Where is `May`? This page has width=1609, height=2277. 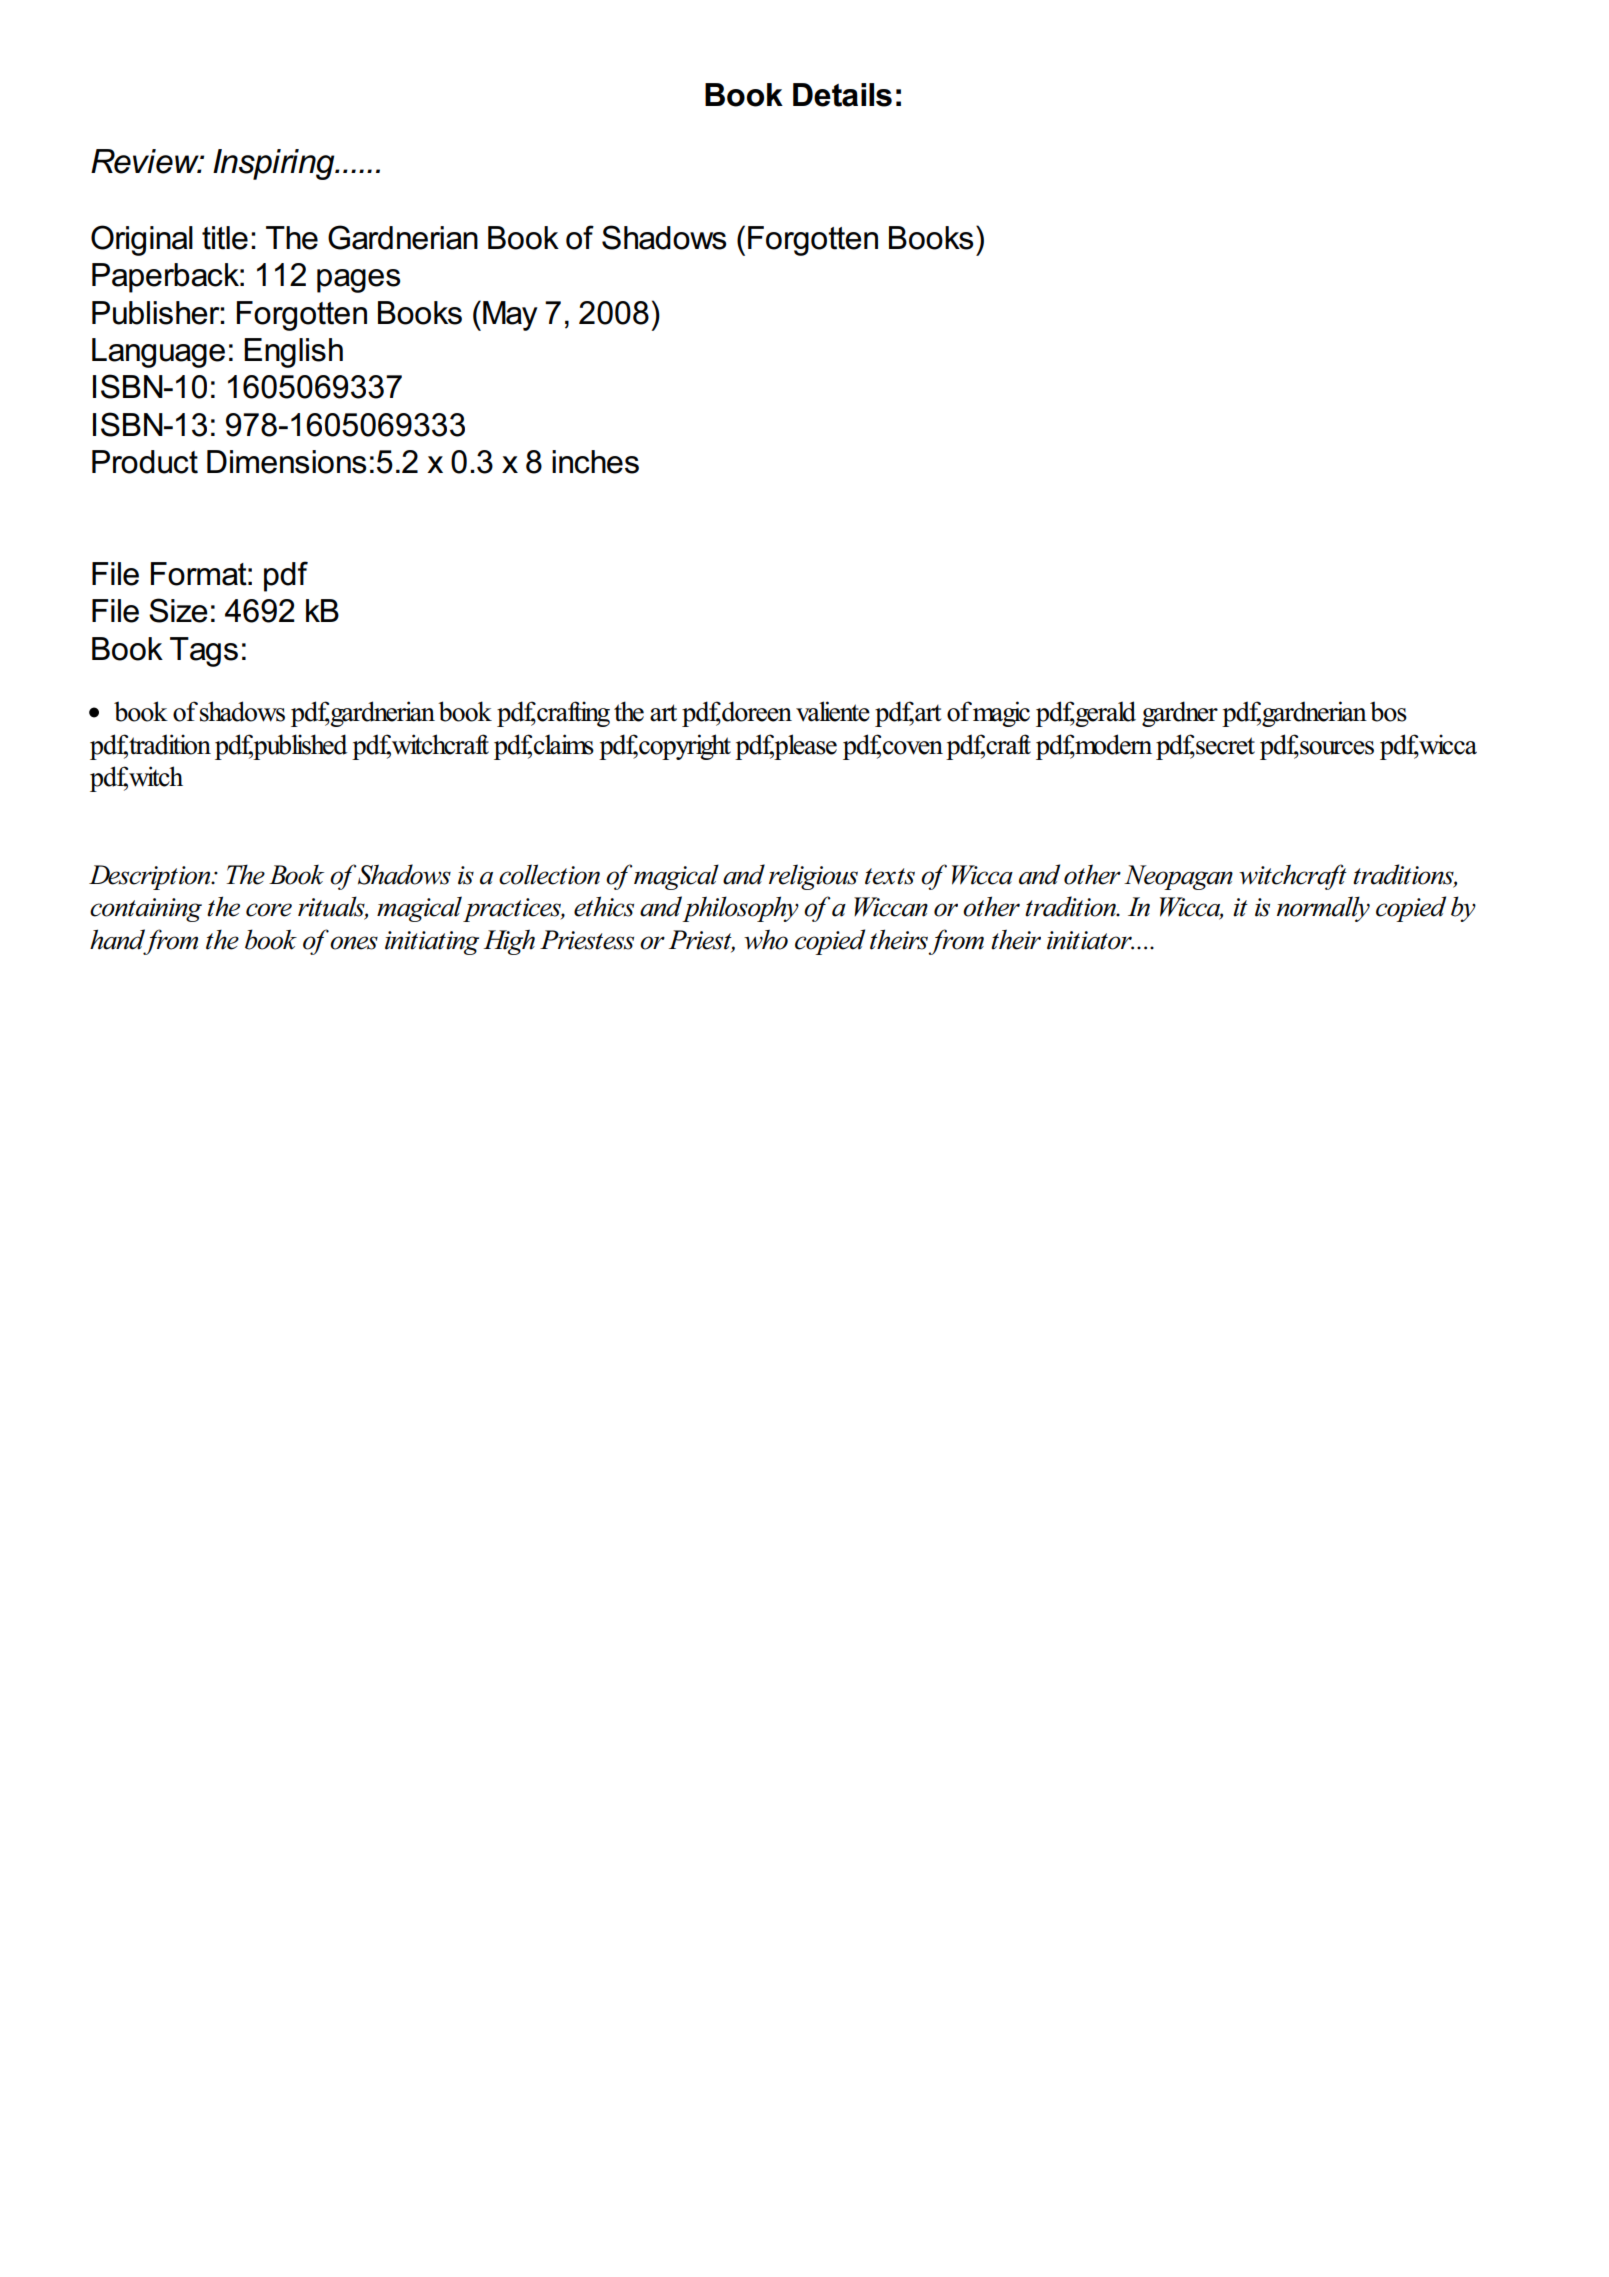
May is located at coordinates (510, 316).
